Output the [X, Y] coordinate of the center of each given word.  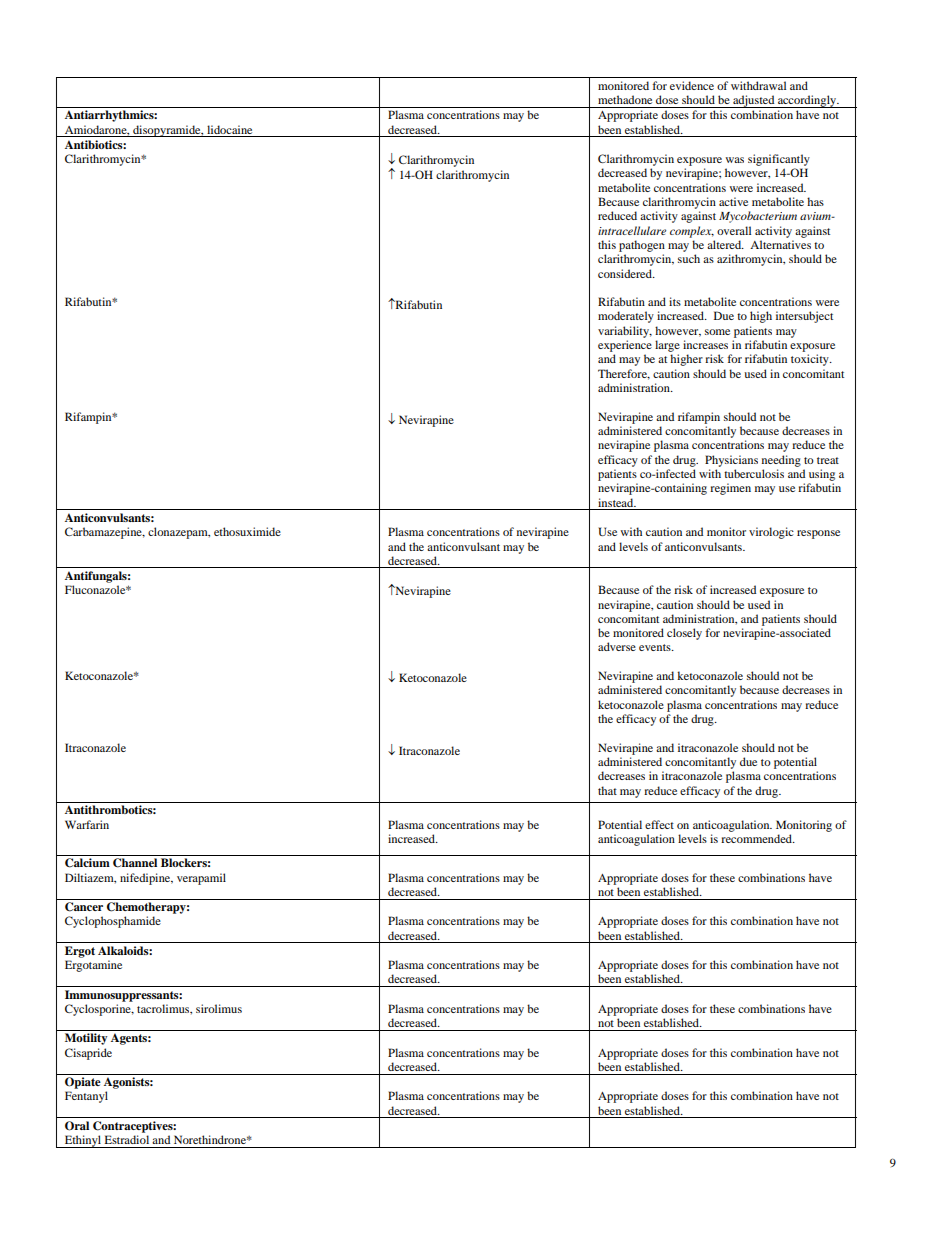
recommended [757, 838]
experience [625, 346]
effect [659, 824]
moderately [626, 317]
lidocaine [229, 129]
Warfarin [87, 824]
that [607, 790]
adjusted [754, 101]
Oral [77, 1126]
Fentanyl [86, 1097]
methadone [625, 99]
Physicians [731, 461]
